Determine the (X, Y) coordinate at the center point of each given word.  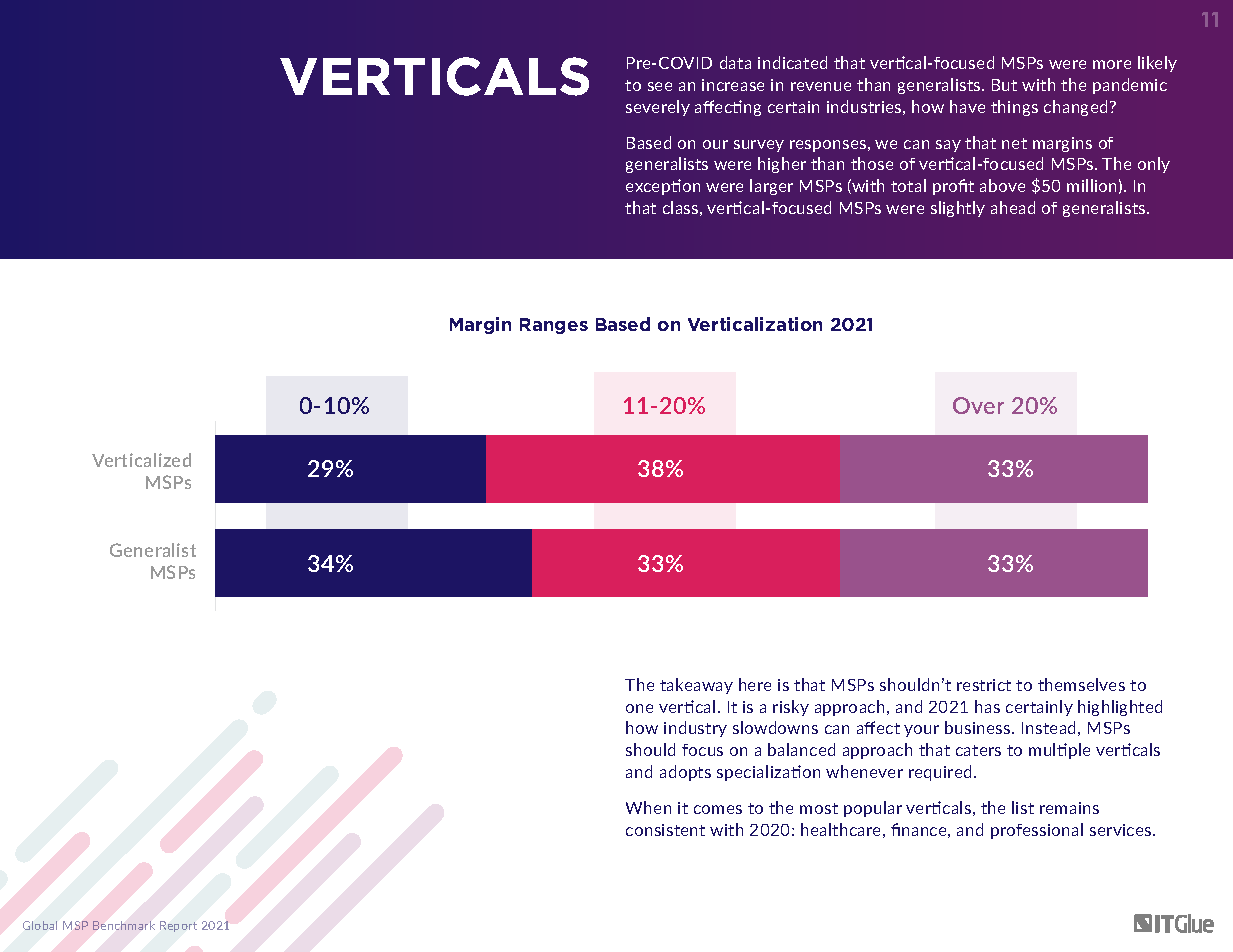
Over (978, 405)
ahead (1013, 207)
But (1004, 85)
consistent (665, 830)
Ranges (554, 326)
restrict (984, 685)
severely (658, 108)
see (660, 86)
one (639, 708)
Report (178, 926)
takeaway (696, 686)
